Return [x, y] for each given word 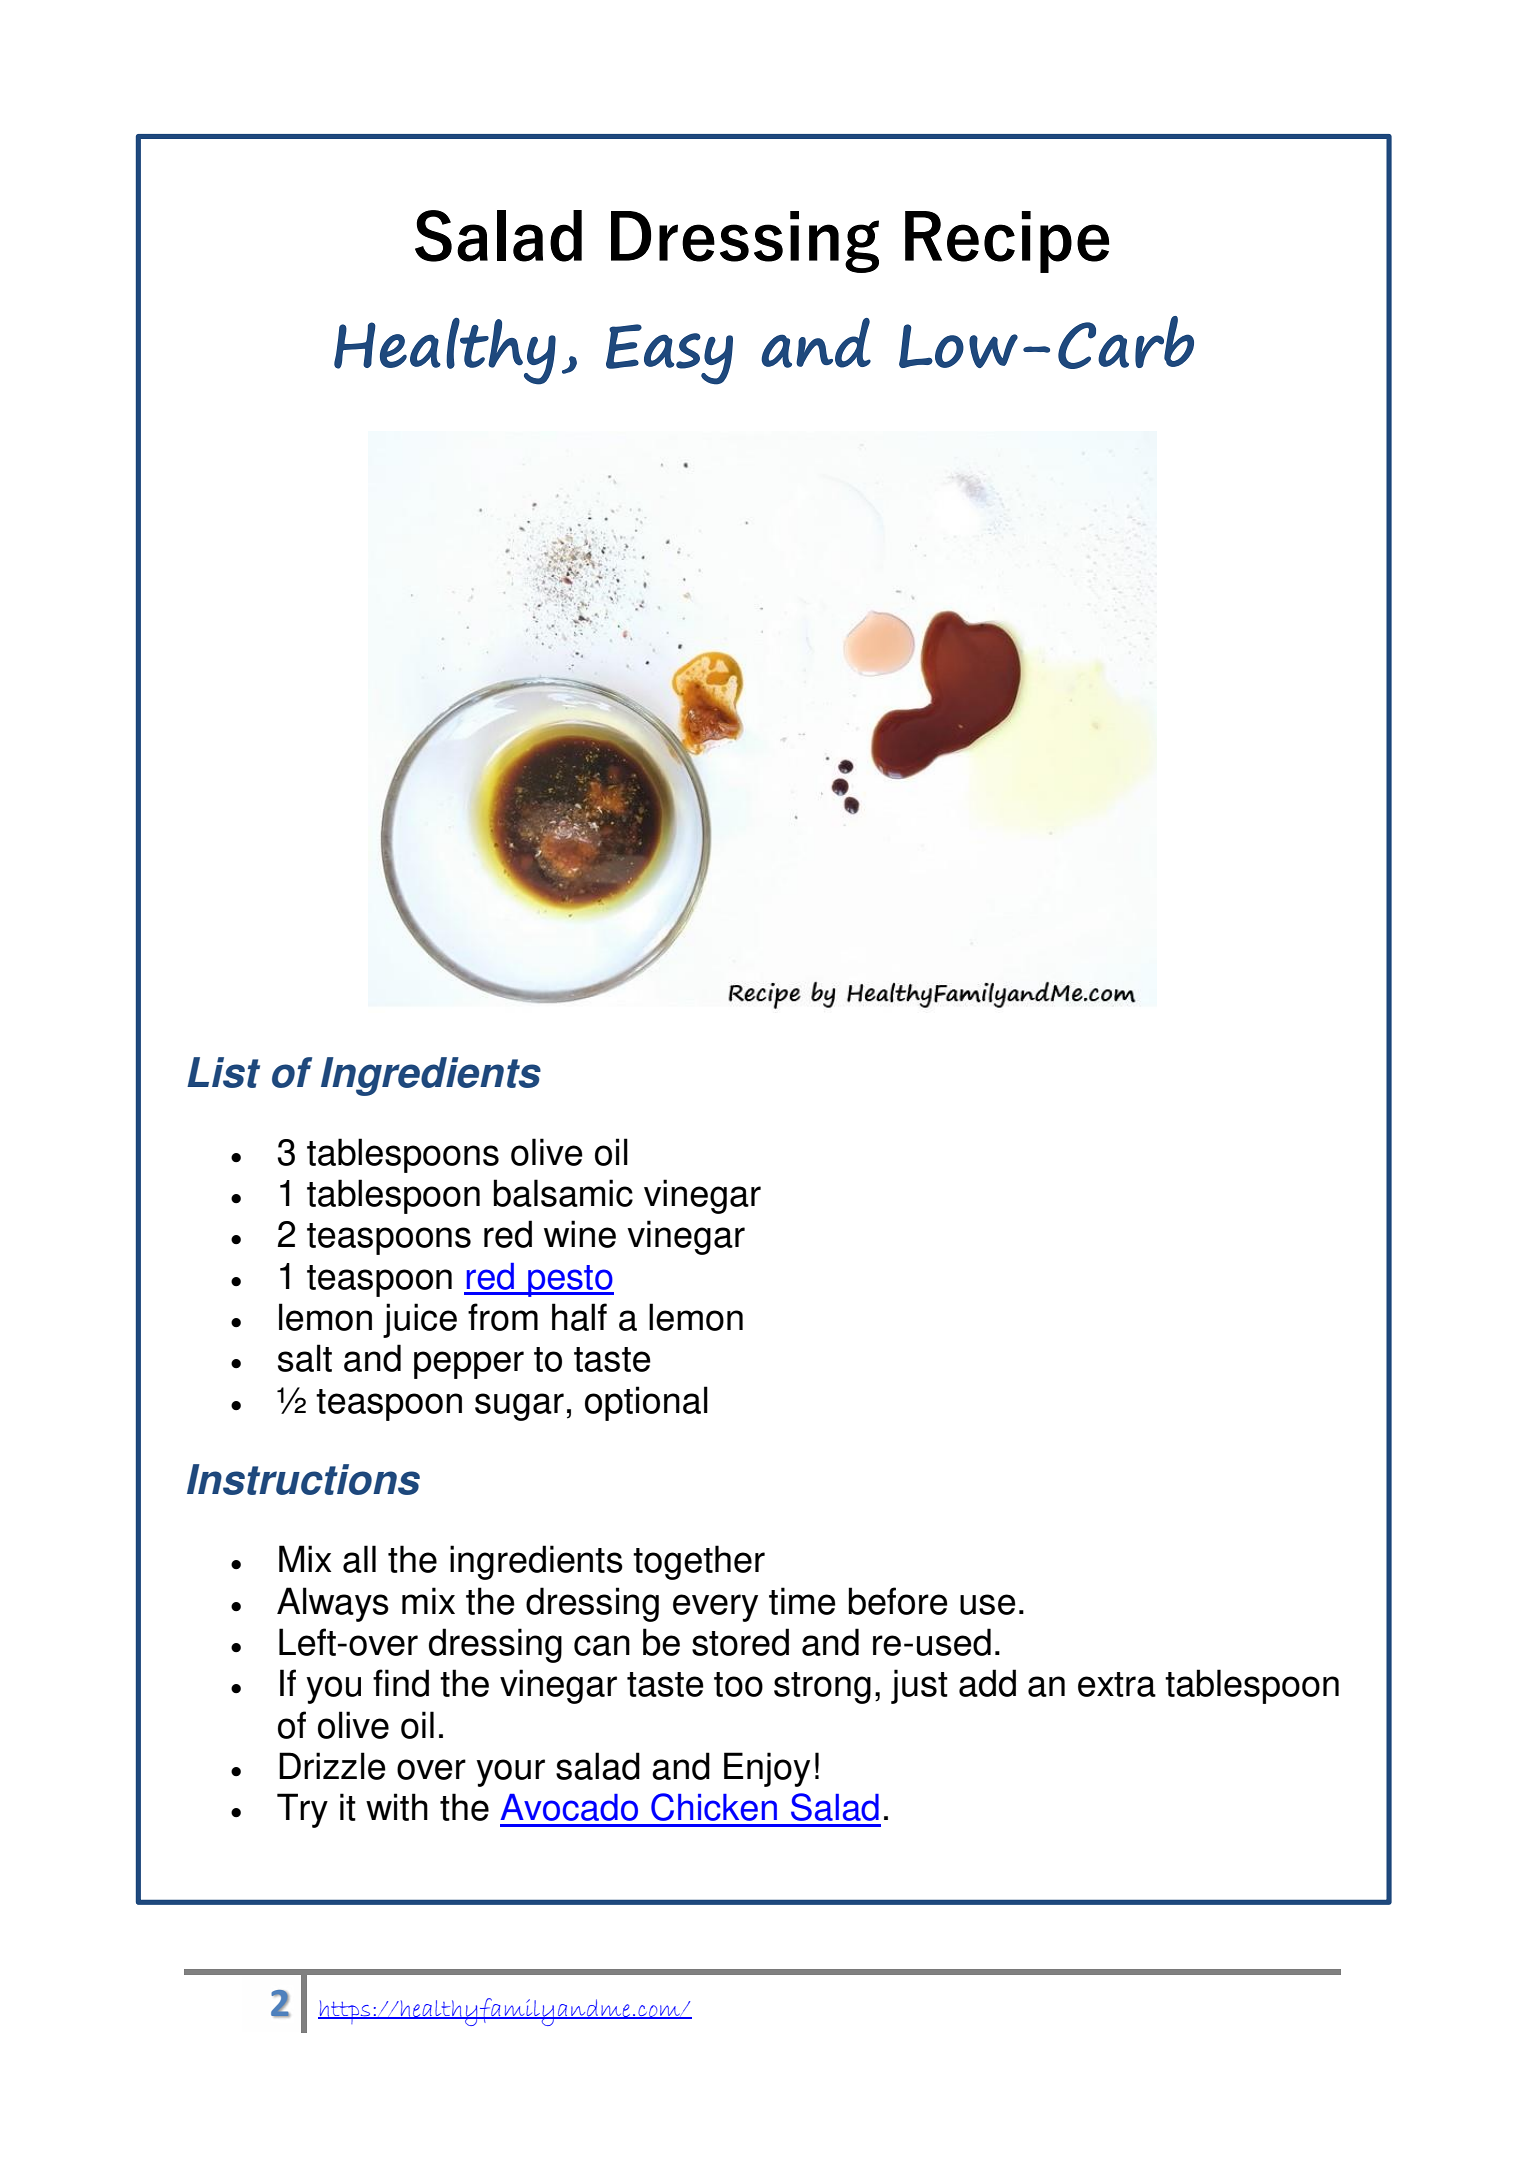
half [579, 1317]
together [699, 1562]
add [987, 1683]
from [503, 1317]
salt [305, 1358]
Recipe [1007, 242]
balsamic [563, 1193]
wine [580, 1234]
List [223, 1072]
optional [646, 1403]
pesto [570, 1281]
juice [420, 1320]
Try [302, 1810]
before [898, 1601]
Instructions [303, 1479]
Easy [669, 354]
